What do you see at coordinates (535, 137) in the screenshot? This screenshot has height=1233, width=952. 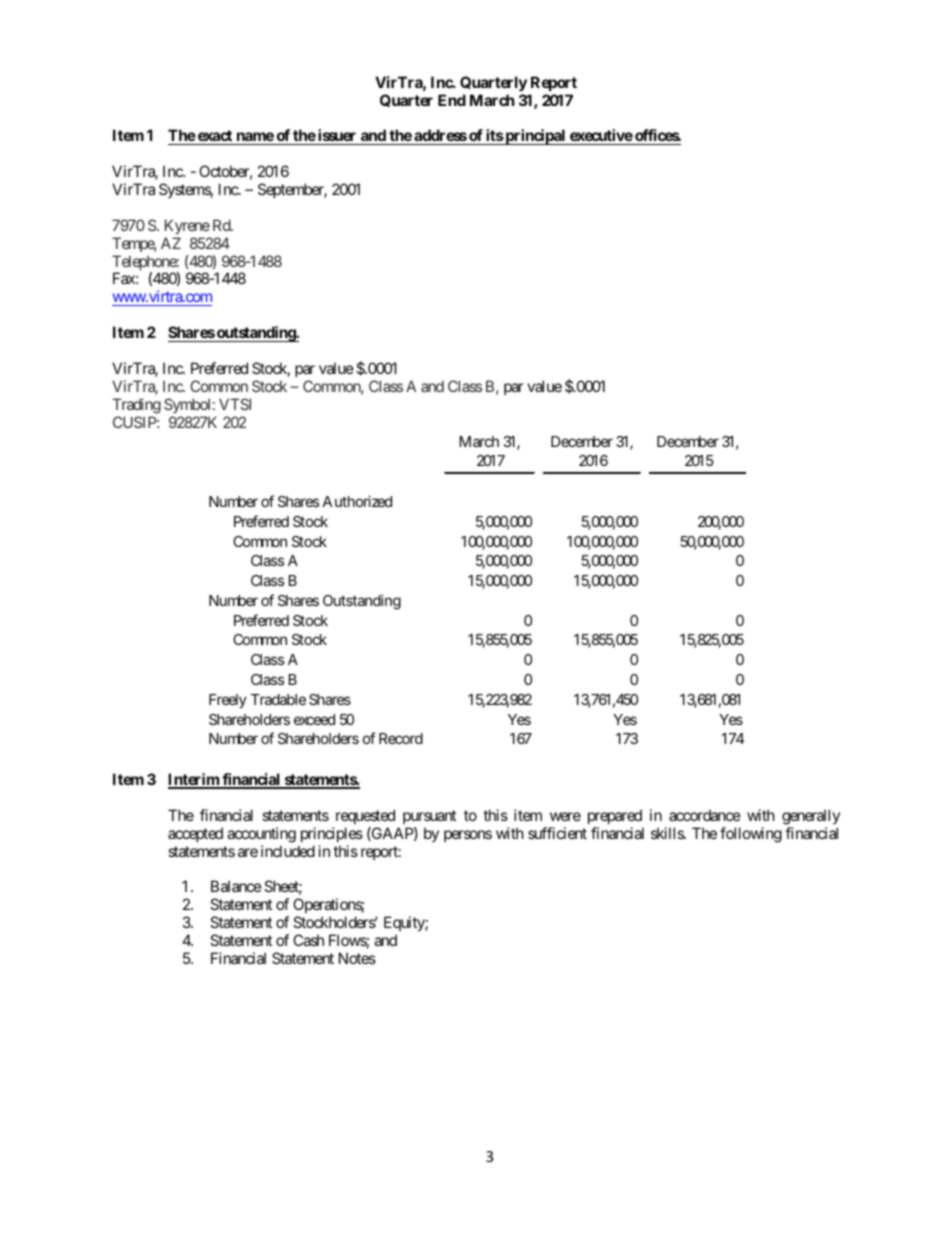 I see `principal` at bounding box center [535, 137].
